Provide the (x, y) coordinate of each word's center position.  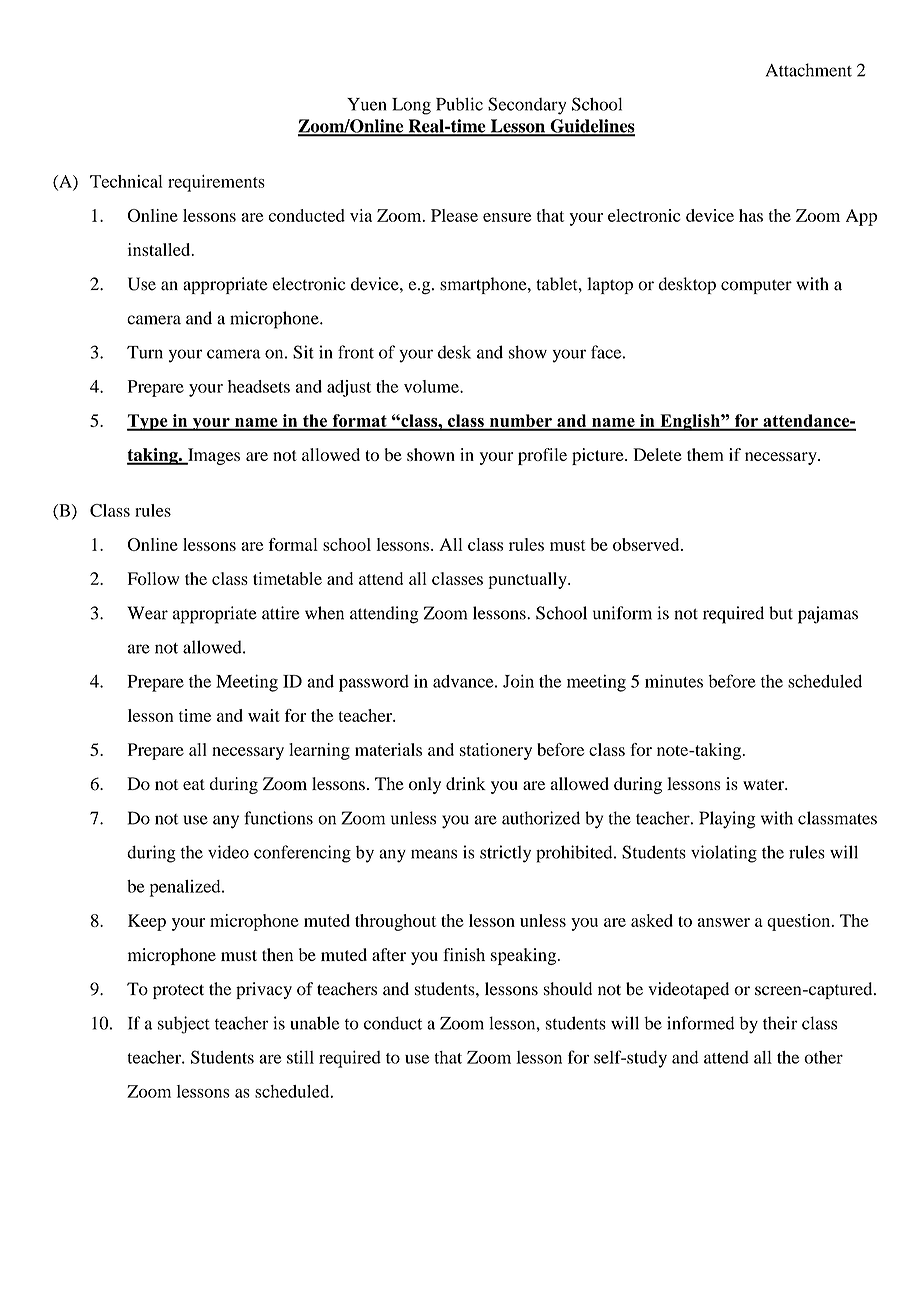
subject (184, 1025)
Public (459, 104)
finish (464, 954)
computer (756, 287)
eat (194, 784)
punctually (528, 580)
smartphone (484, 285)
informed (700, 1023)
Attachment (809, 70)
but (781, 613)
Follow (153, 578)
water (765, 784)
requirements (216, 183)
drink (466, 783)
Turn (145, 352)
